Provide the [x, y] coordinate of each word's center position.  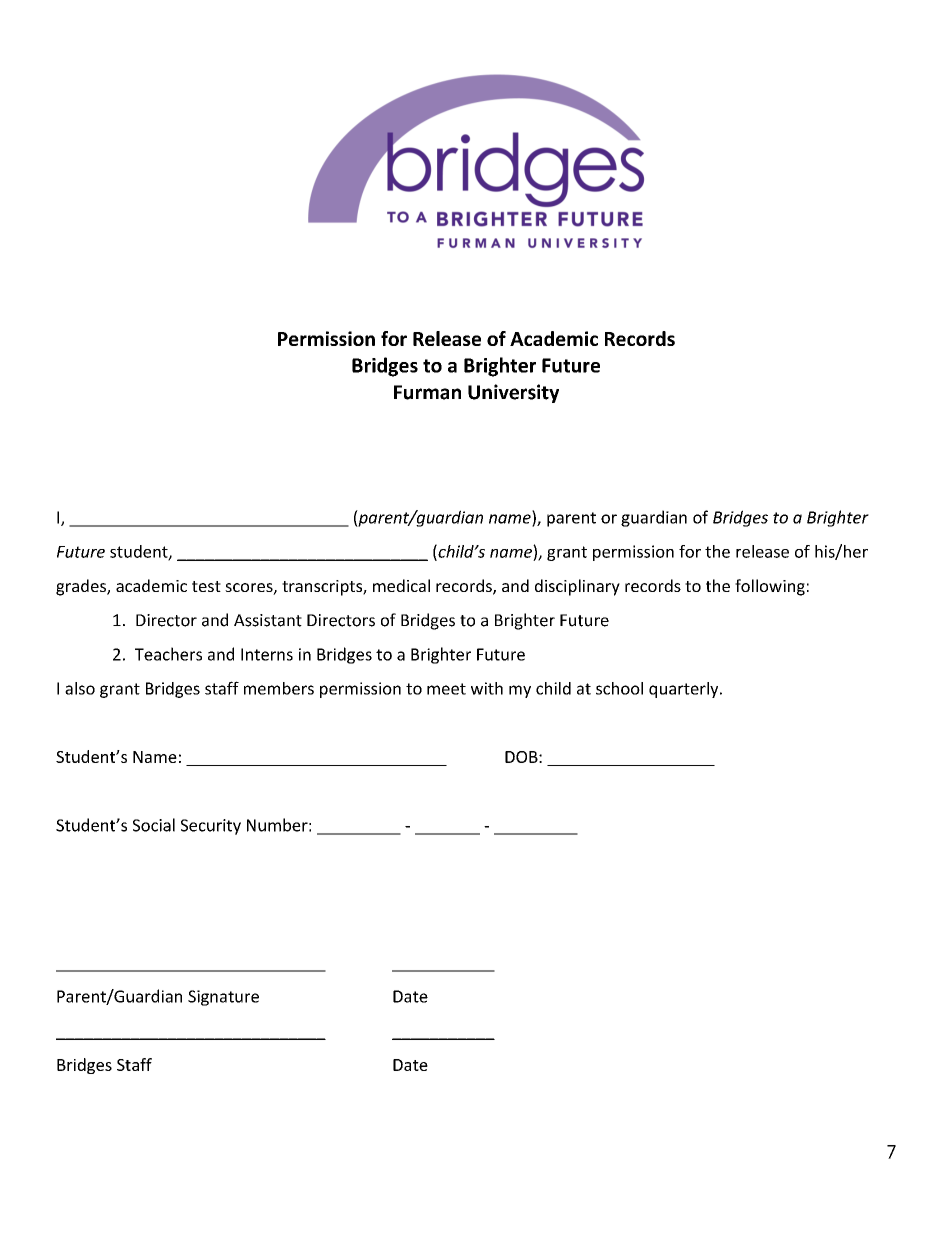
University [513, 393]
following [770, 587]
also [80, 688]
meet [446, 689]
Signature [223, 998]
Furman [427, 392]
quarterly [685, 690]
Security [211, 827]
